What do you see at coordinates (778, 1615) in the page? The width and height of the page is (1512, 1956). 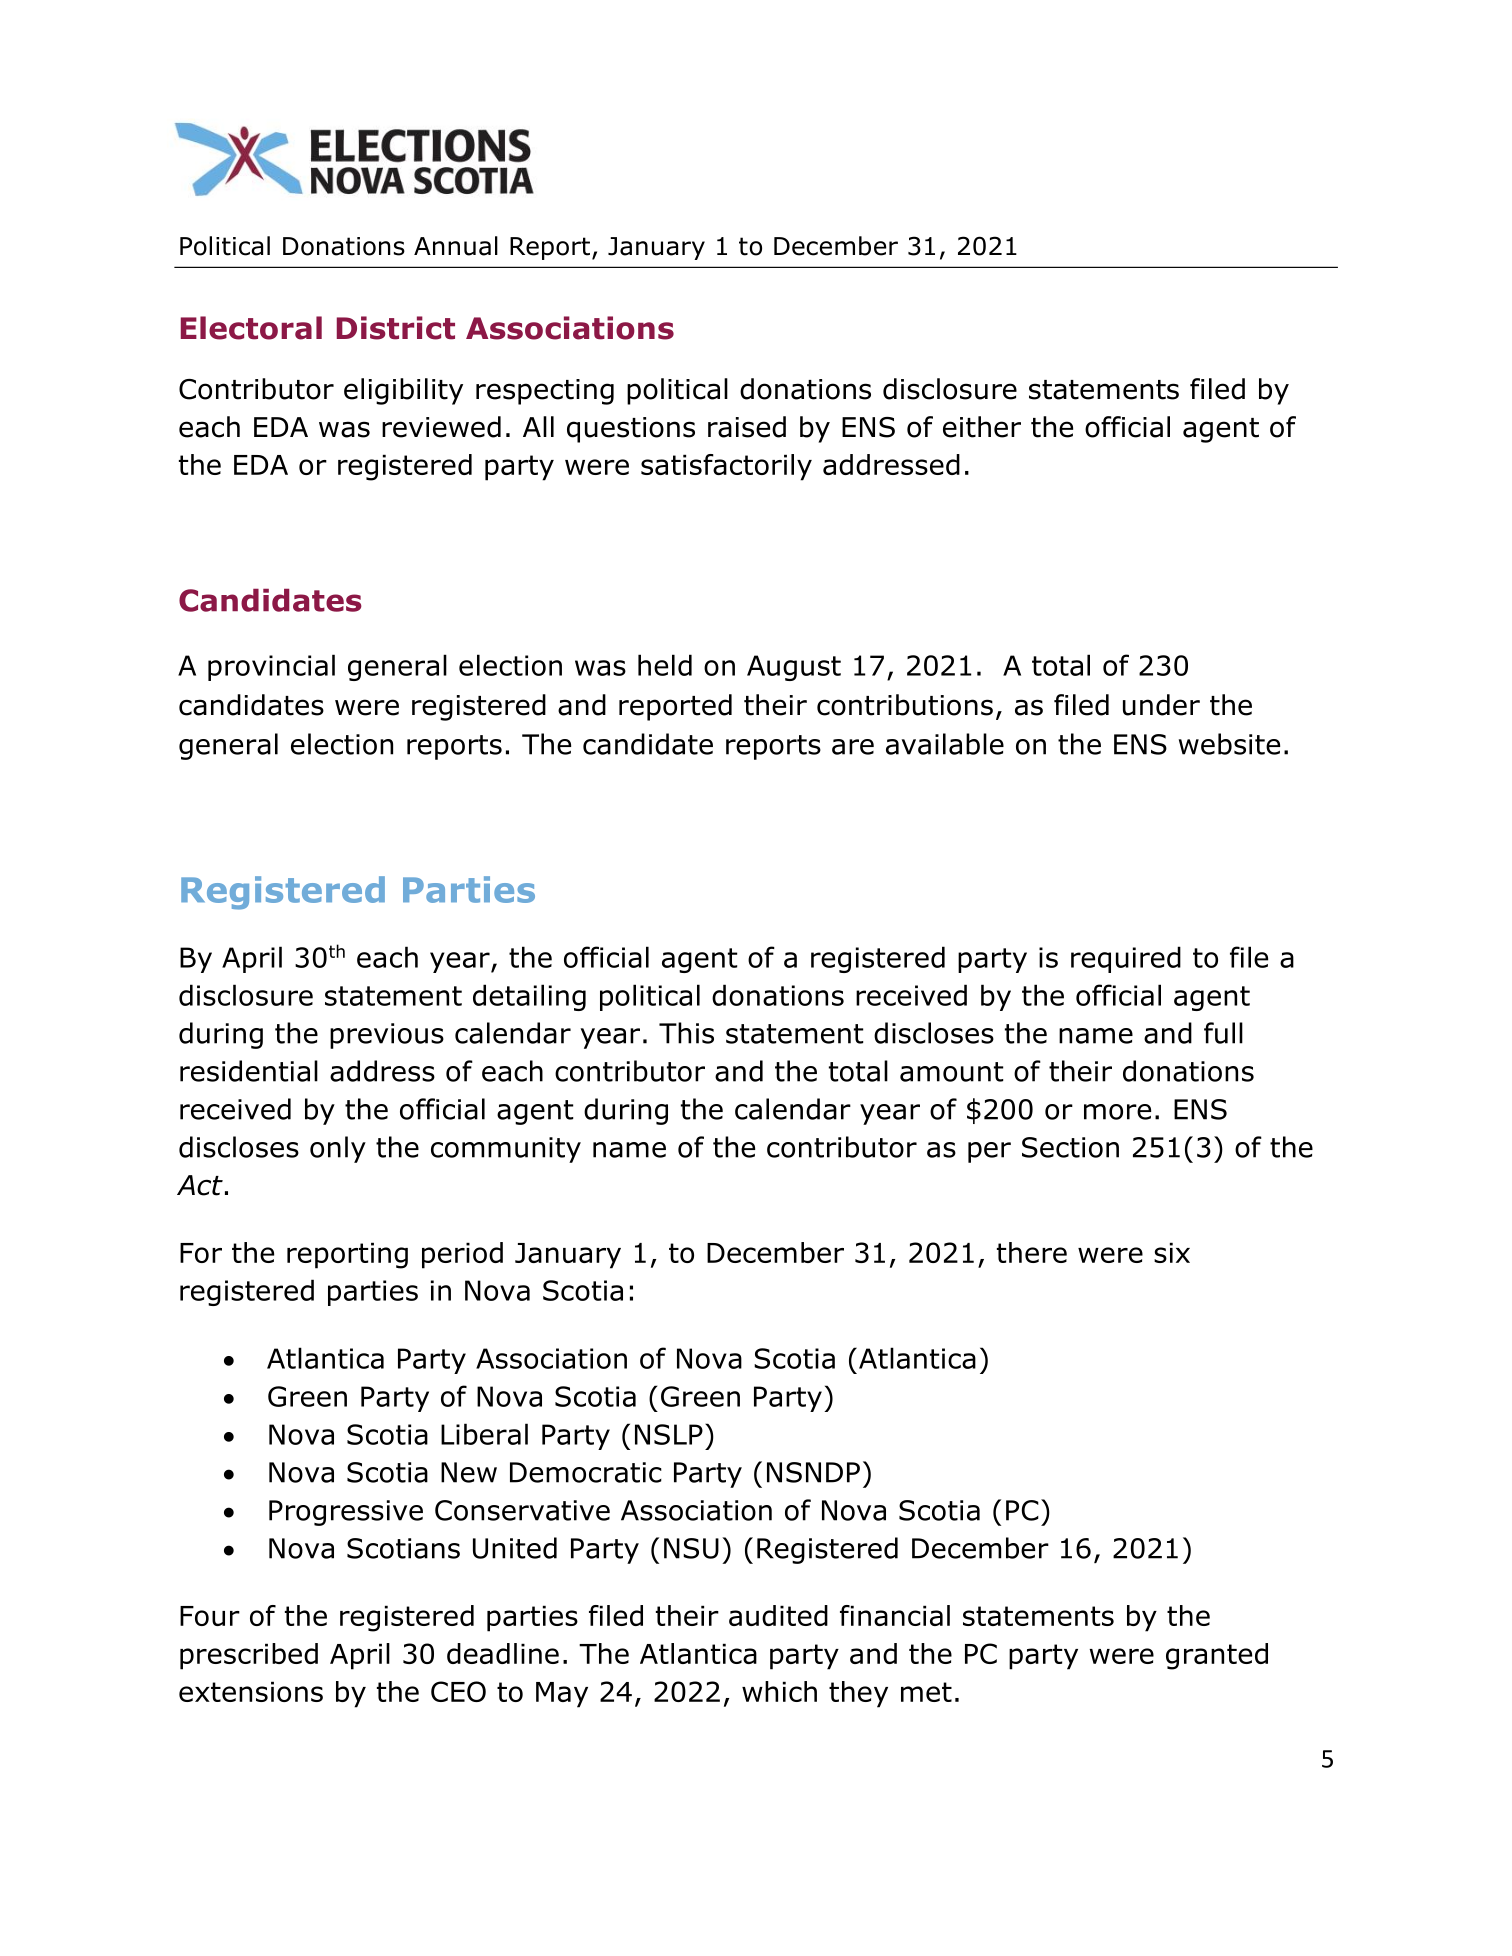 I see `audited` at bounding box center [778, 1615].
